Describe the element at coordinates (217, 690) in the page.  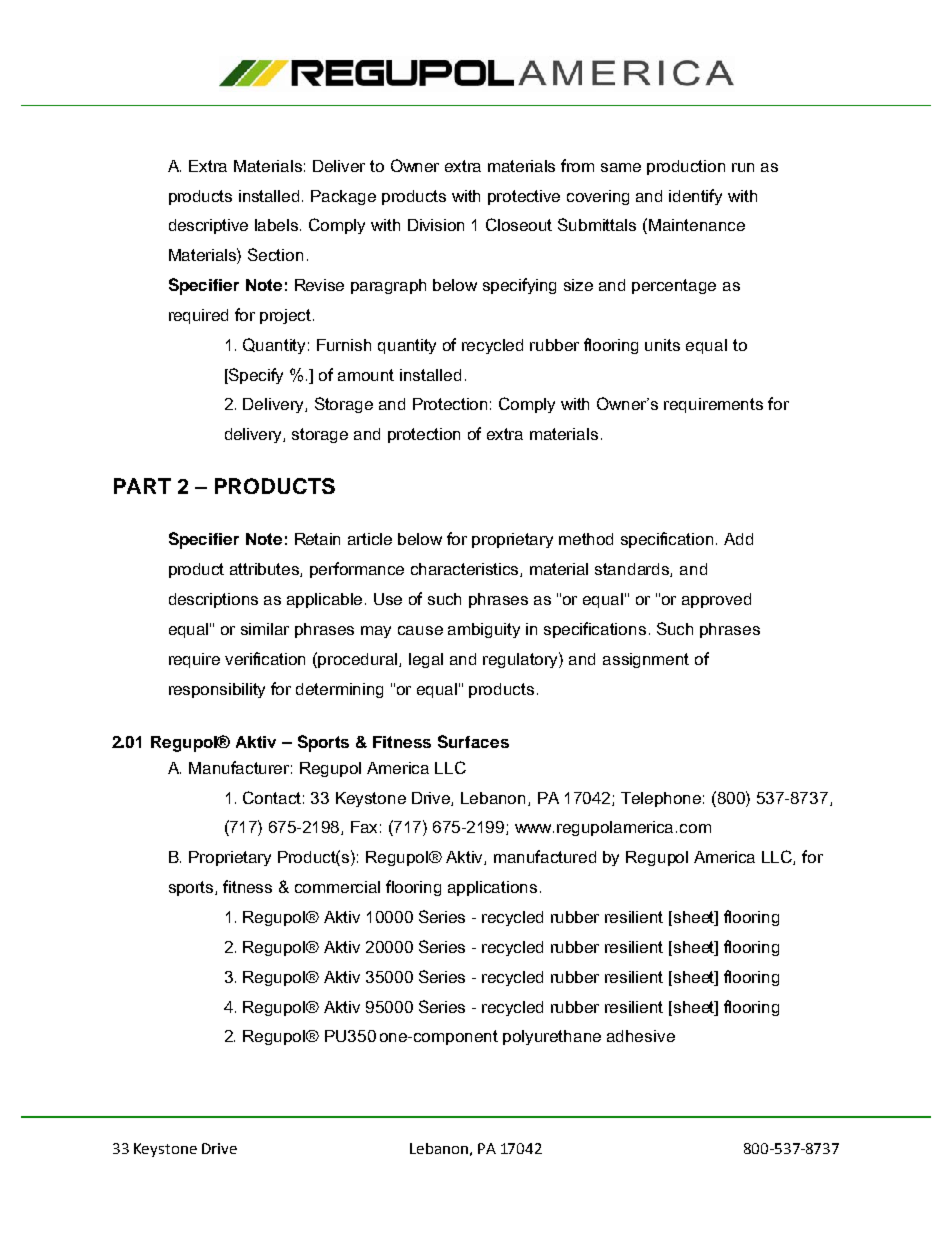
I see `responsibility` at that location.
